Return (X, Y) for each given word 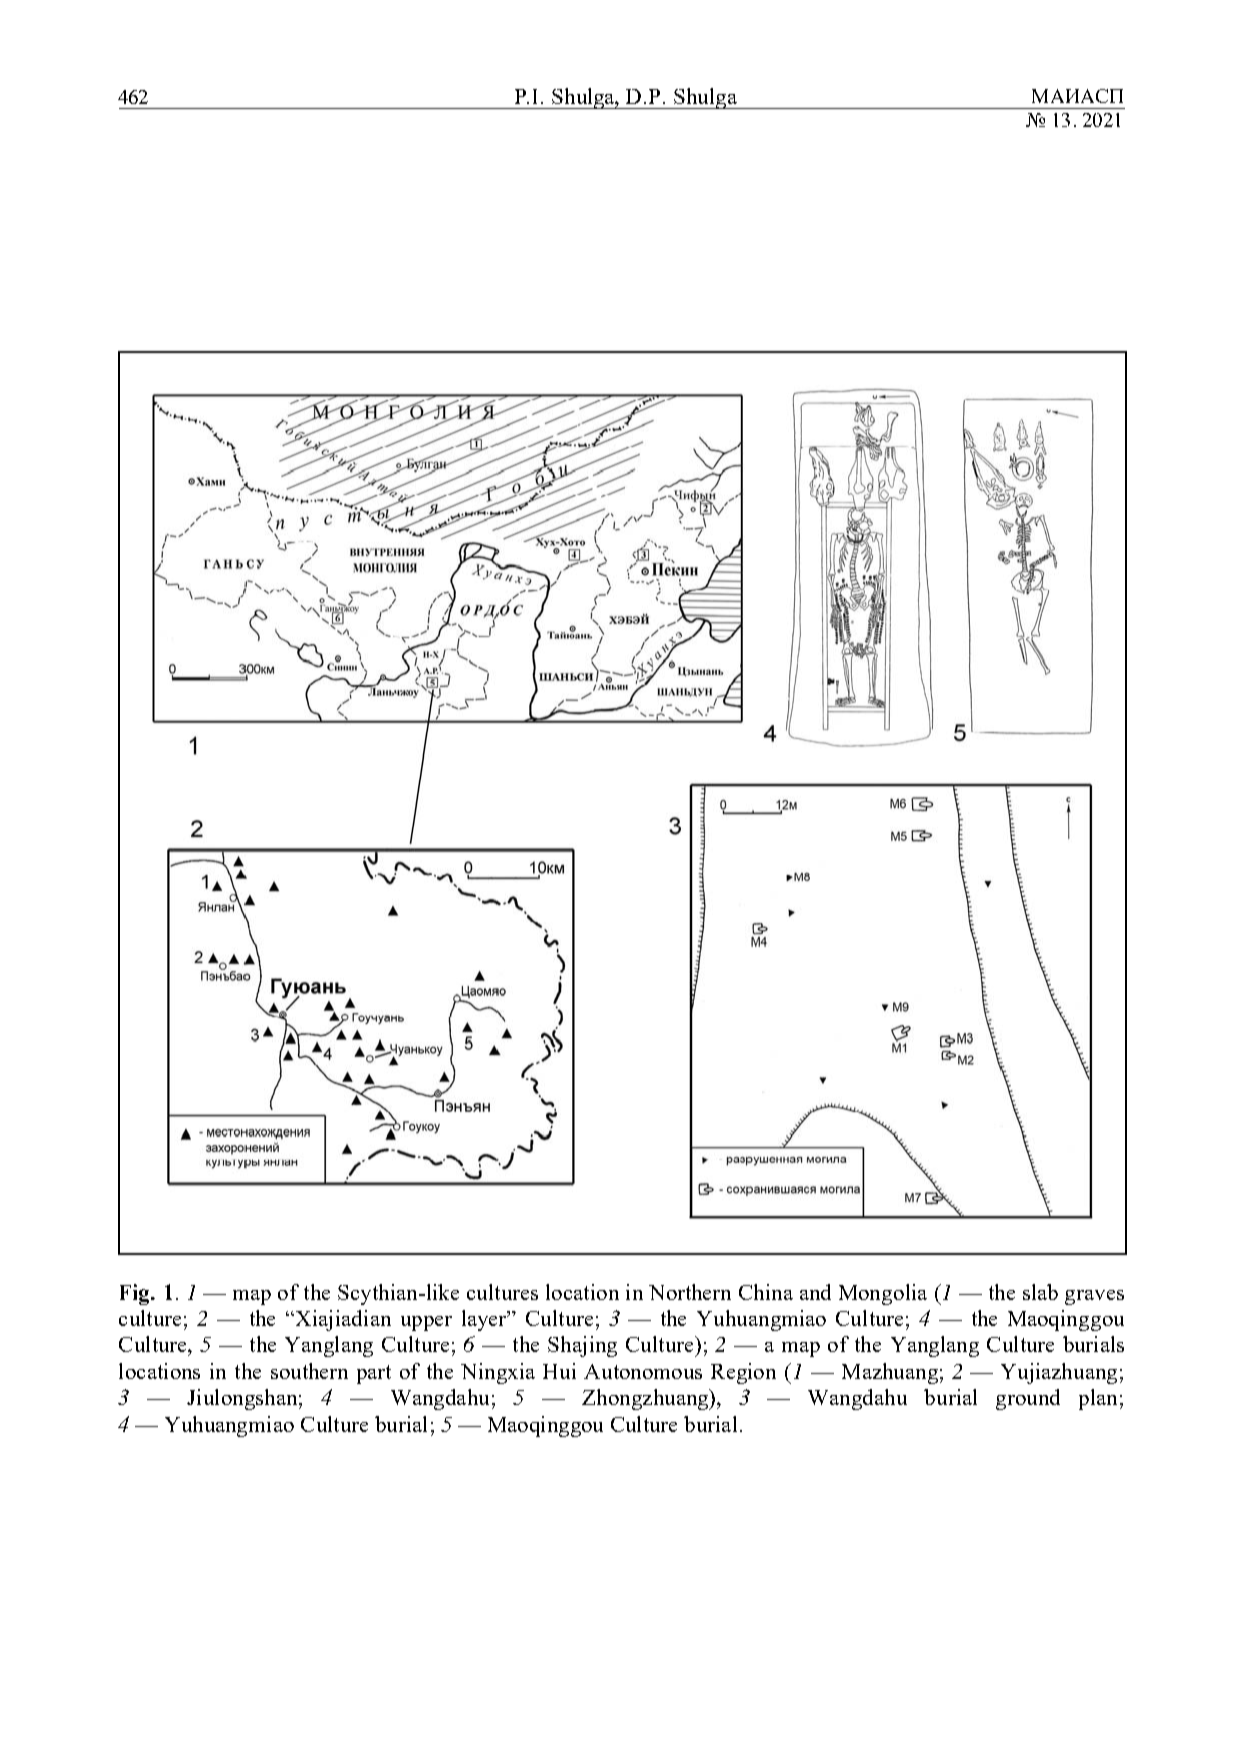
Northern (690, 1292)
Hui (559, 1371)
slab (1040, 1292)
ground (1028, 1399)
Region (743, 1373)
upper (426, 1323)
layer (485, 1320)
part (374, 1374)
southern (309, 1371)
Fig (136, 1294)
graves (1094, 1297)
